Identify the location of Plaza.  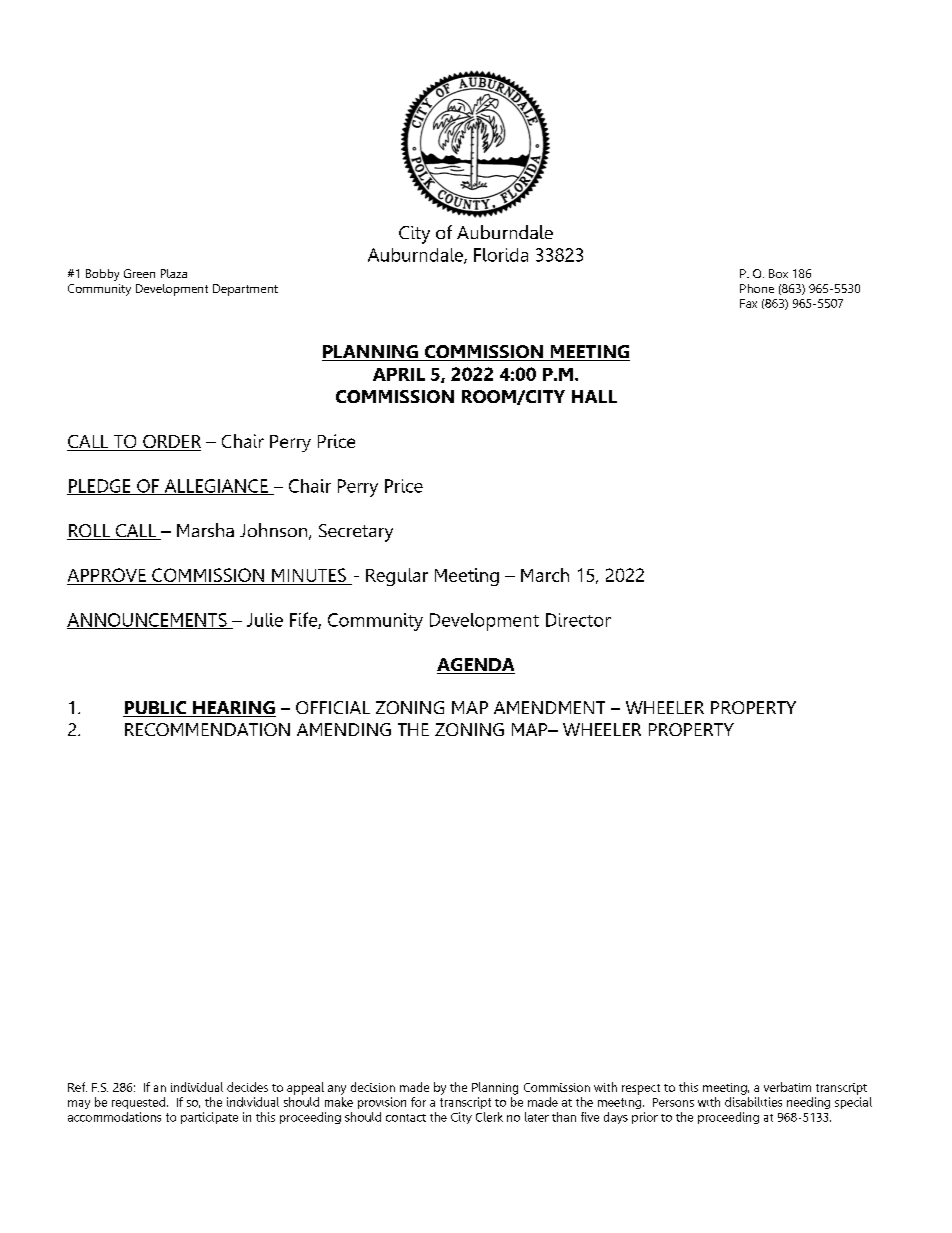
(174, 273).
